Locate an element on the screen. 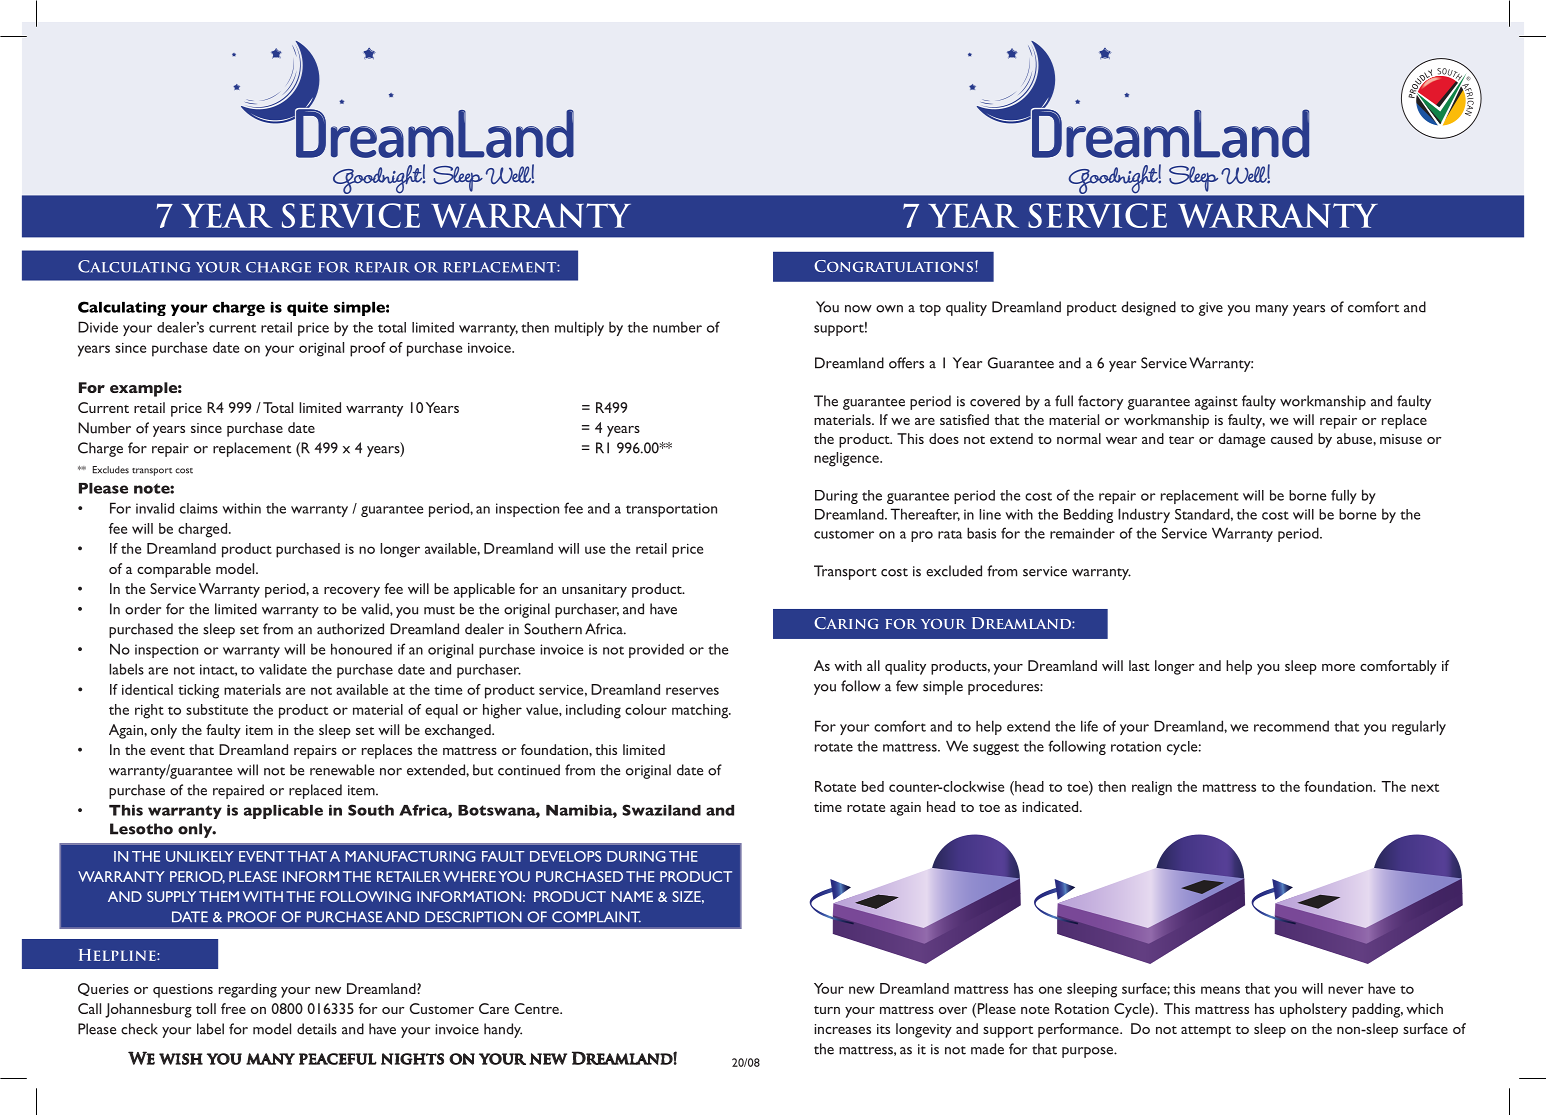 The height and width of the screenshot is (1115, 1546). quite is located at coordinates (307, 308).
